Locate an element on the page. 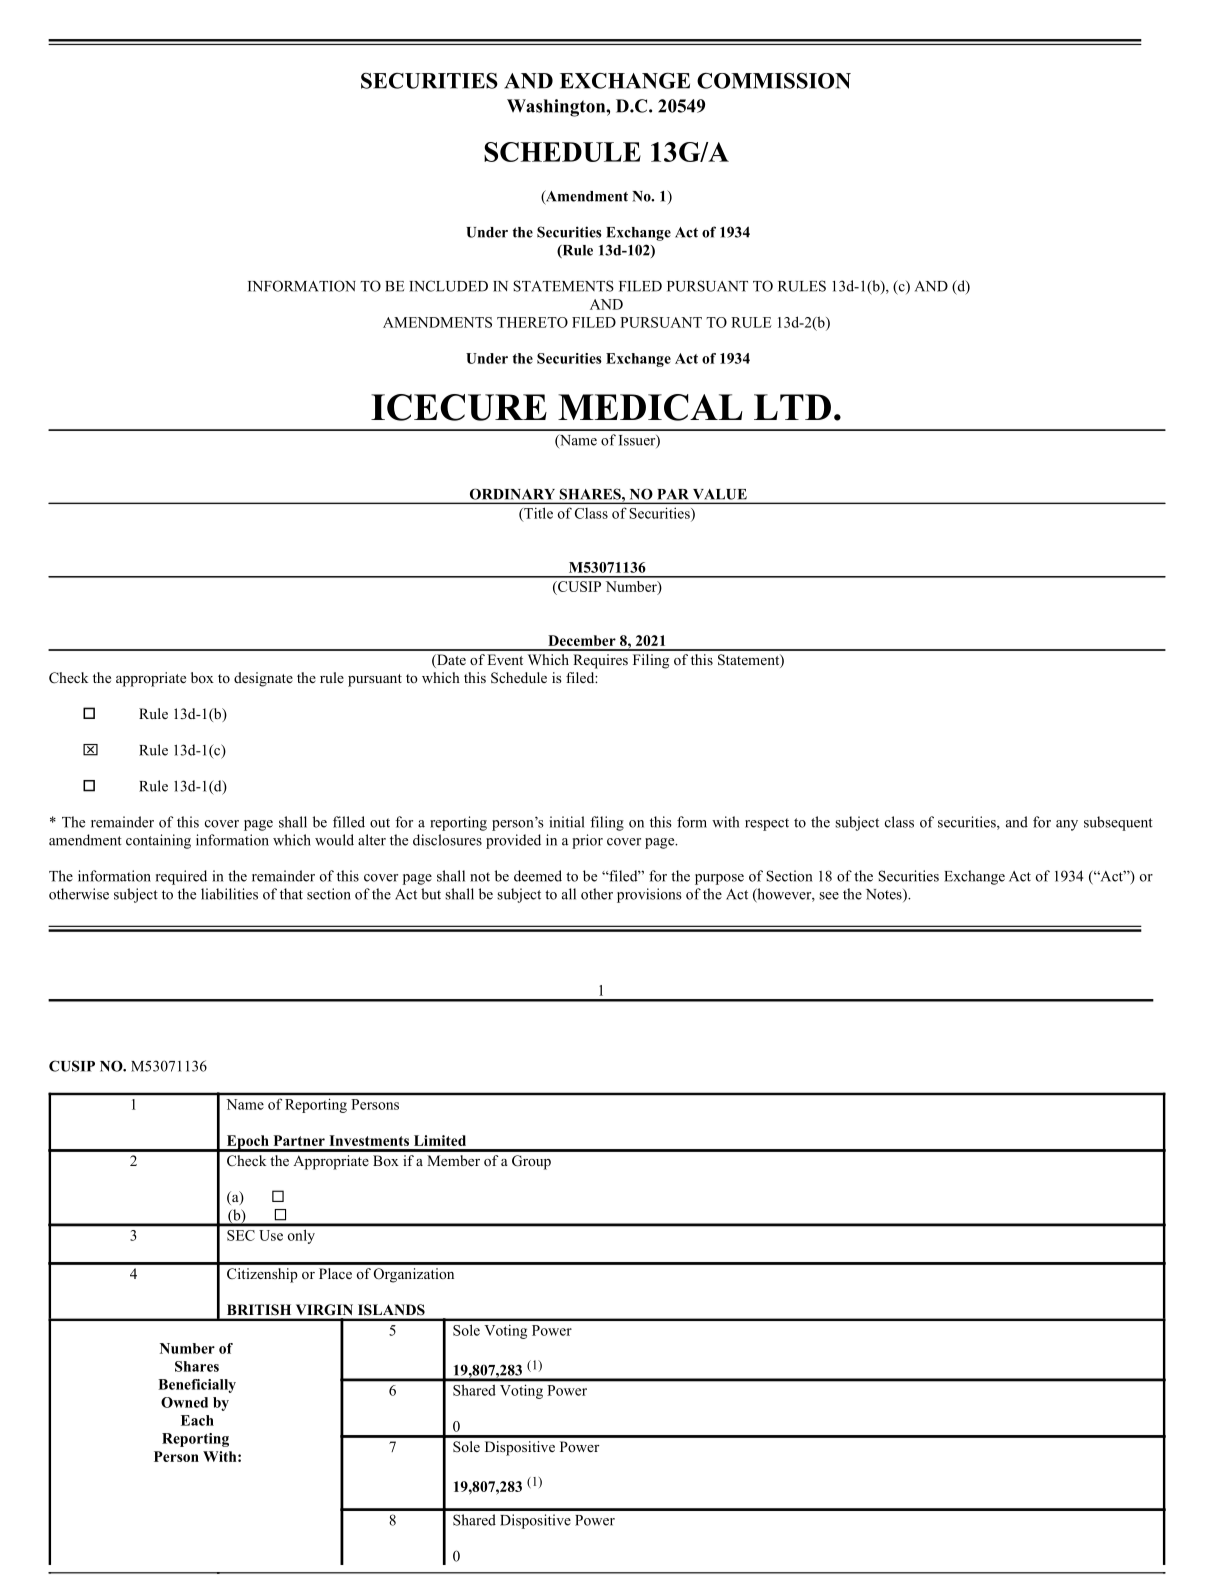 This page has width=1226, height=1586. provisions is located at coordinates (649, 895).
